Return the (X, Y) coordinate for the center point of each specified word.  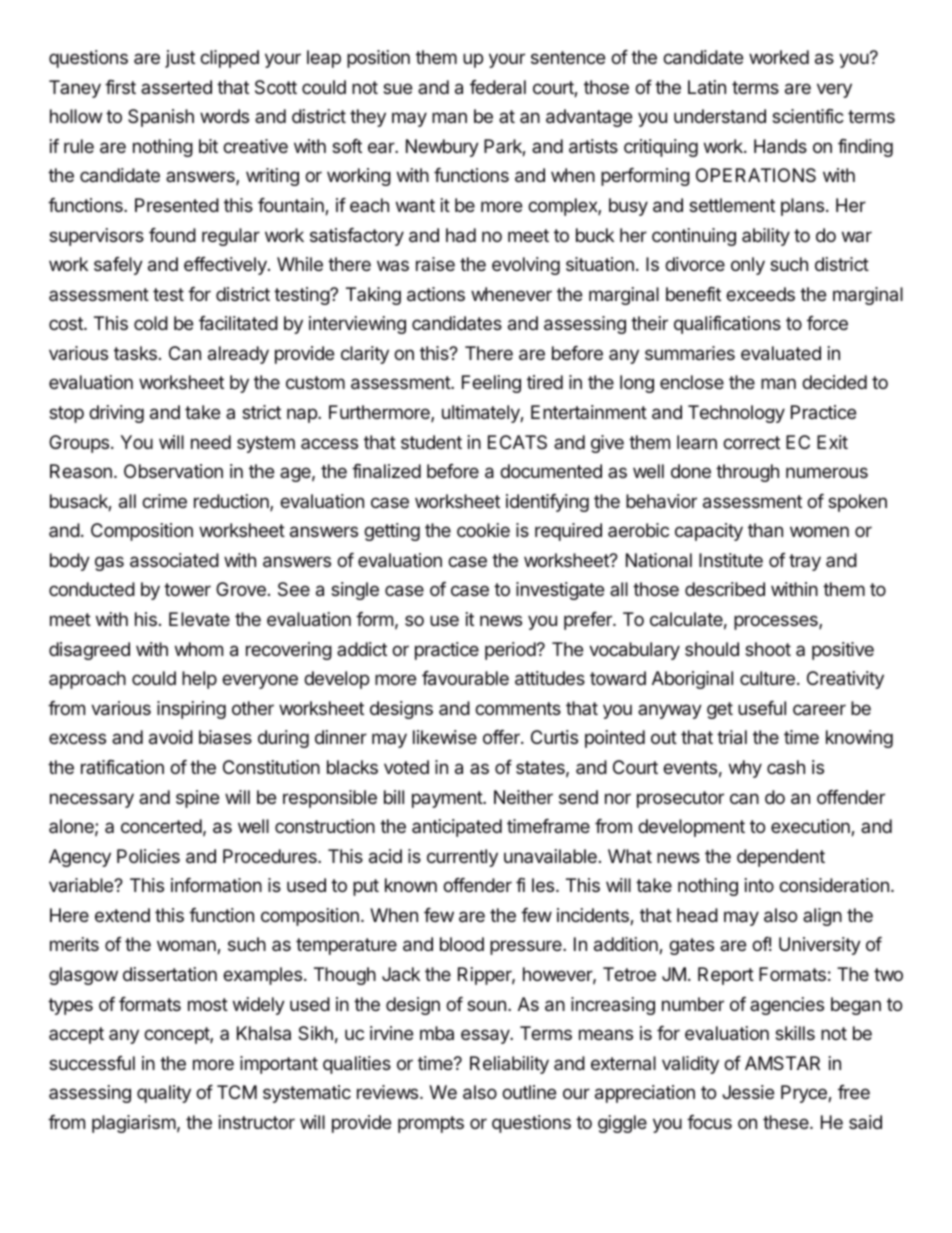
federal (498, 87)
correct (751, 442)
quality (164, 1094)
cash (786, 767)
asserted (176, 87)
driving (116, 414)
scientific (808, 116)
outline (529, 1092)
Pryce (805, 1094)
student (431, 442)
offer (502, 737)
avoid (171, 737)
